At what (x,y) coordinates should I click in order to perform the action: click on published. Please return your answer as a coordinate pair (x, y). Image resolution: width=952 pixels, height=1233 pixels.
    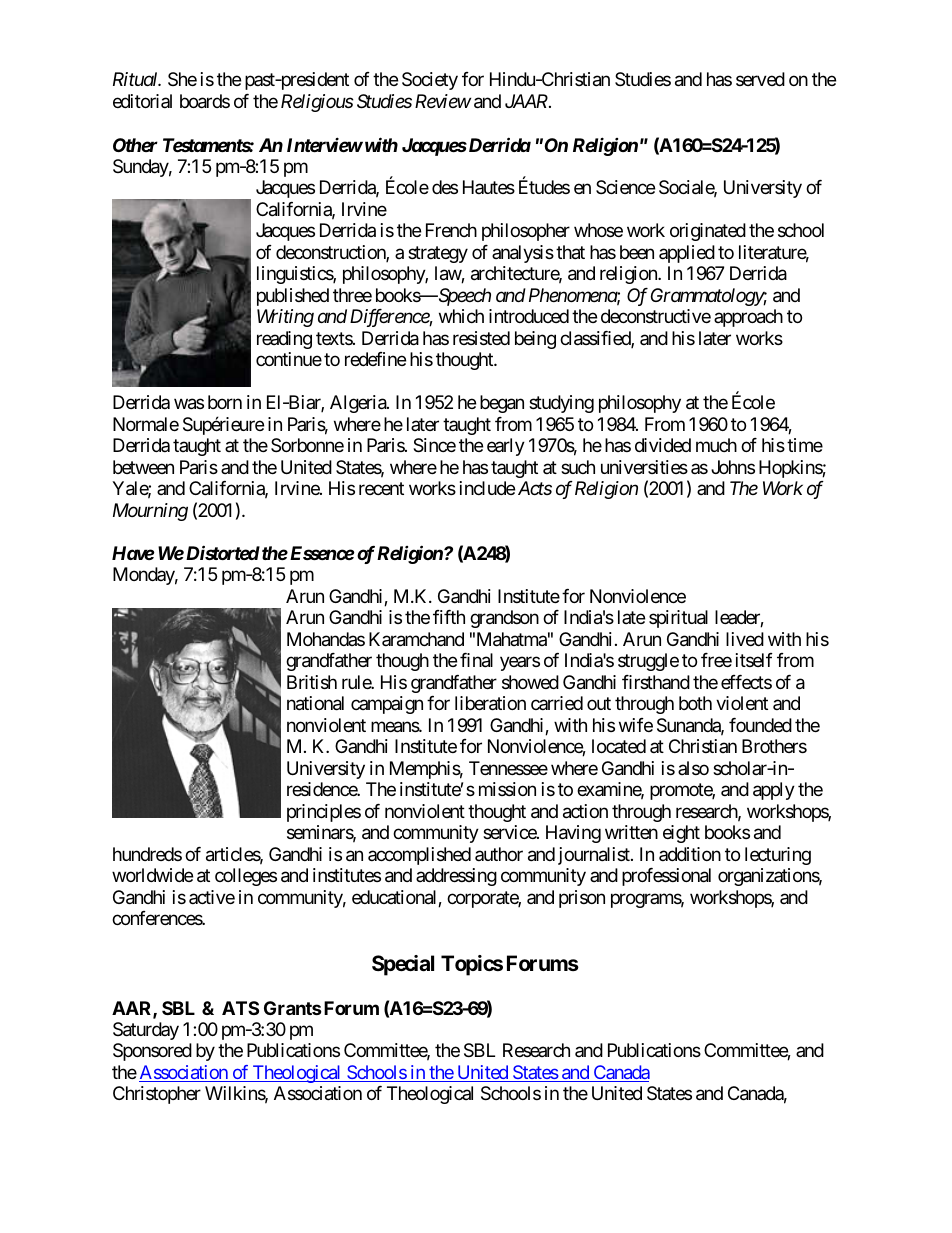
    Looking at the image, I should click on (293, 297).
